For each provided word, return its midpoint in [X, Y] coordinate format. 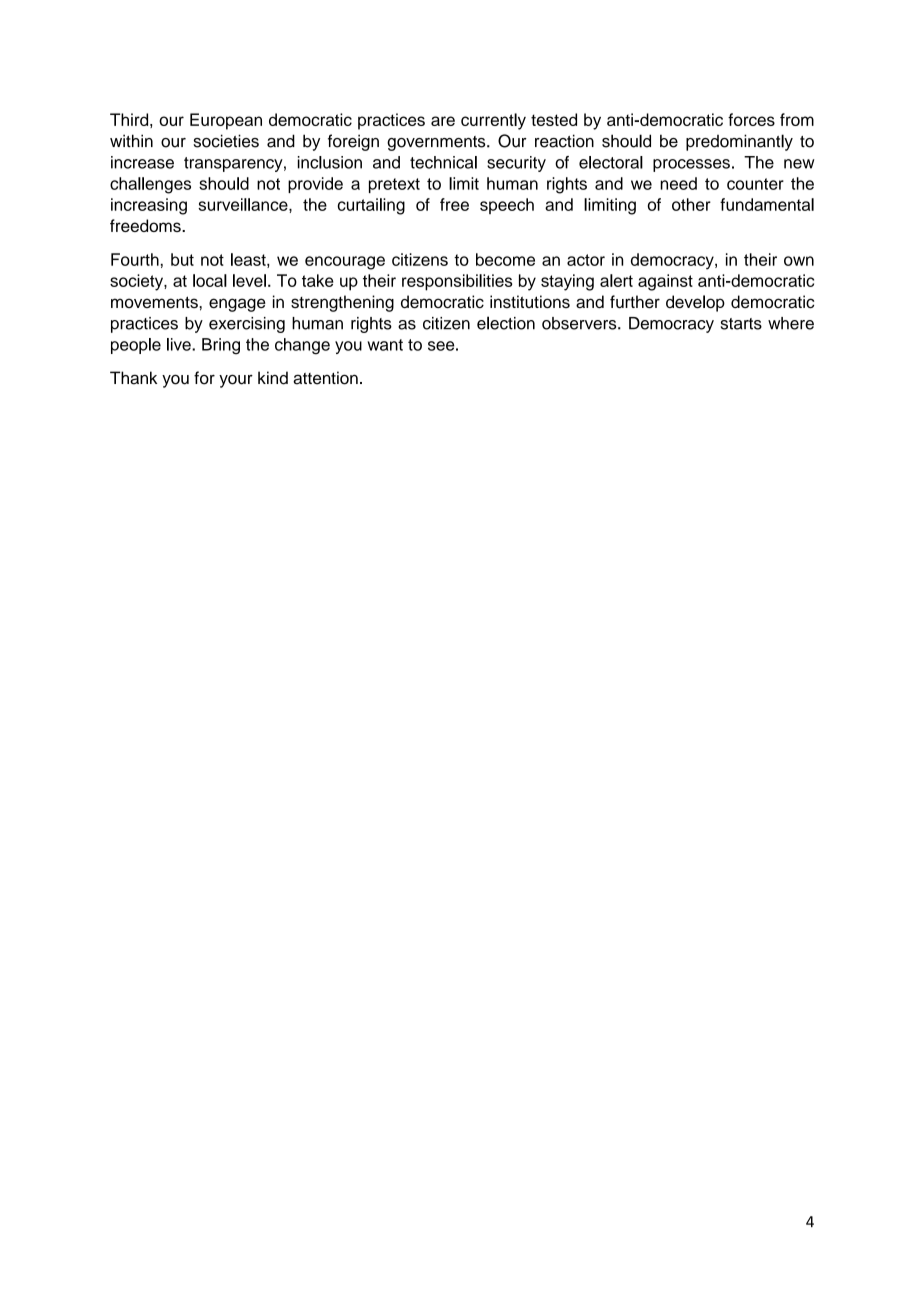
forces [751, 119]
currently [493, 121]
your [236, 381]
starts [741, 324]
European [226, 121]
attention [325, 378]
